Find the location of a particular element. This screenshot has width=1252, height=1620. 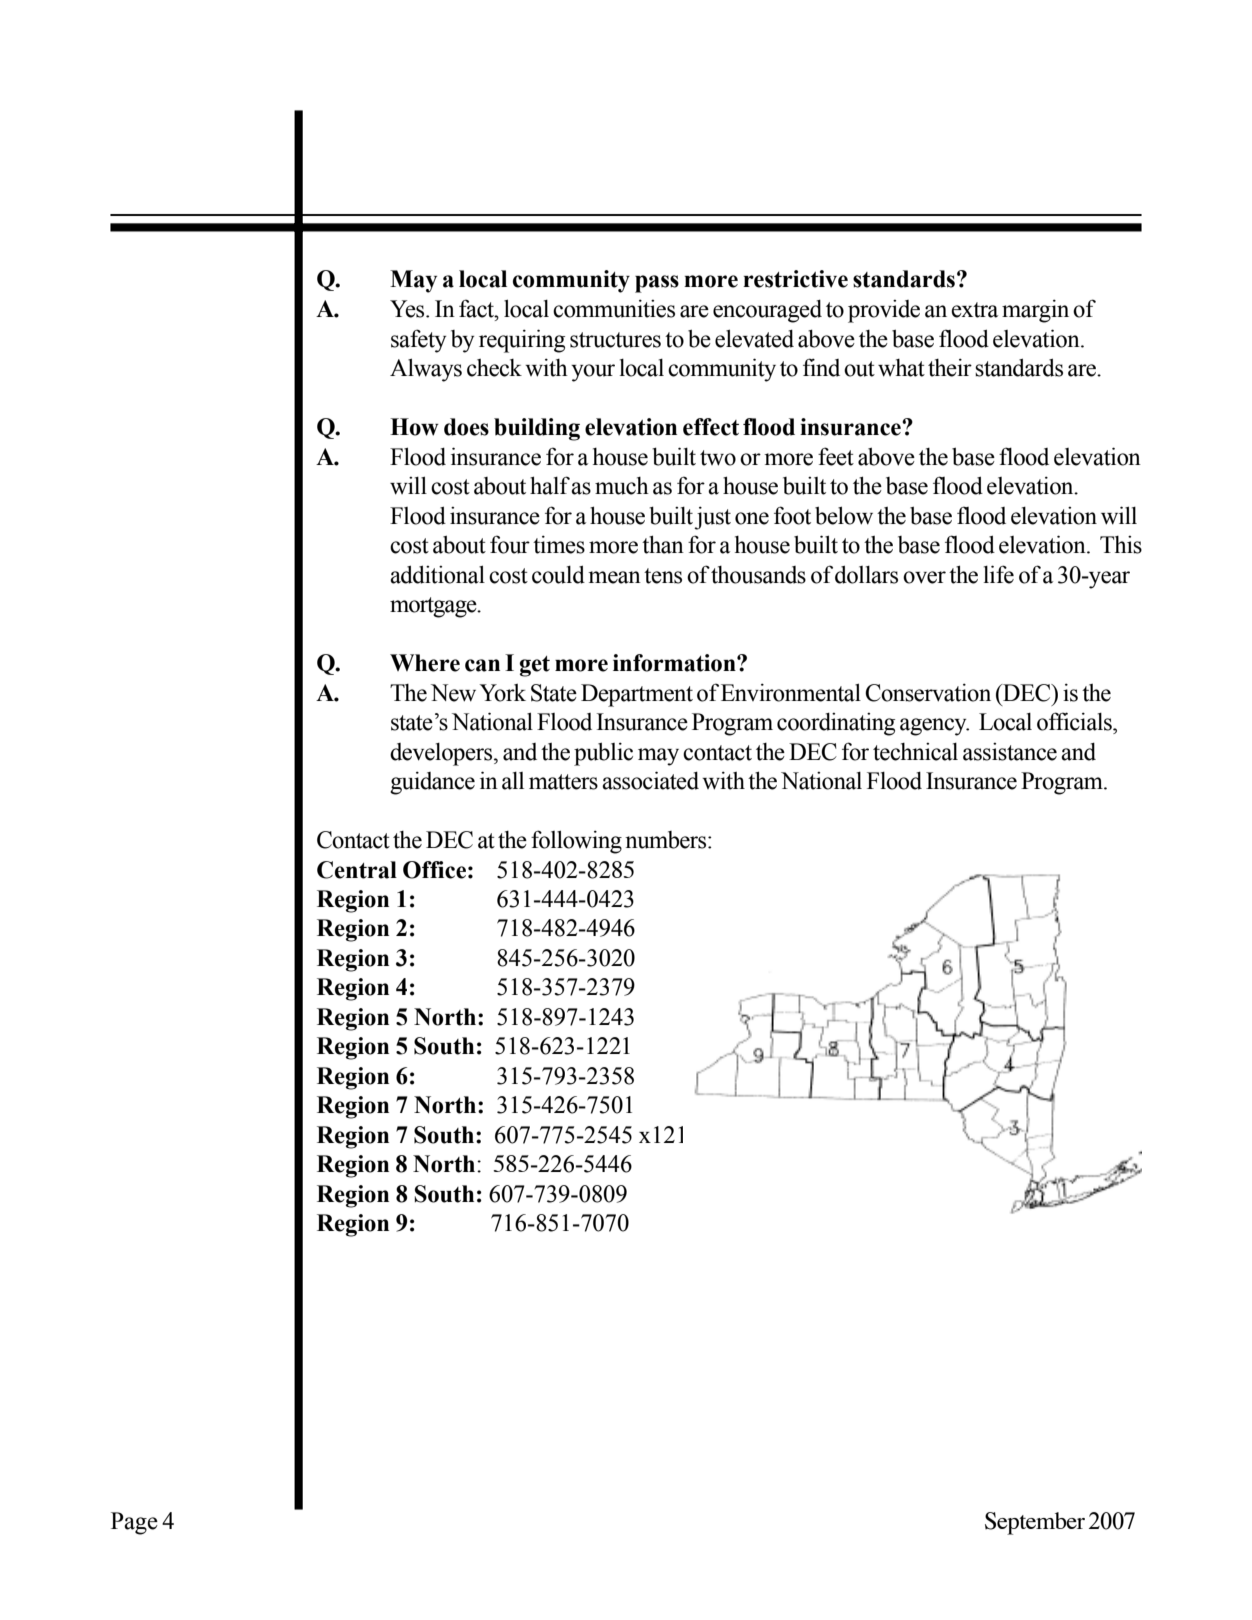

extra is located at coordinates (974, 310).
